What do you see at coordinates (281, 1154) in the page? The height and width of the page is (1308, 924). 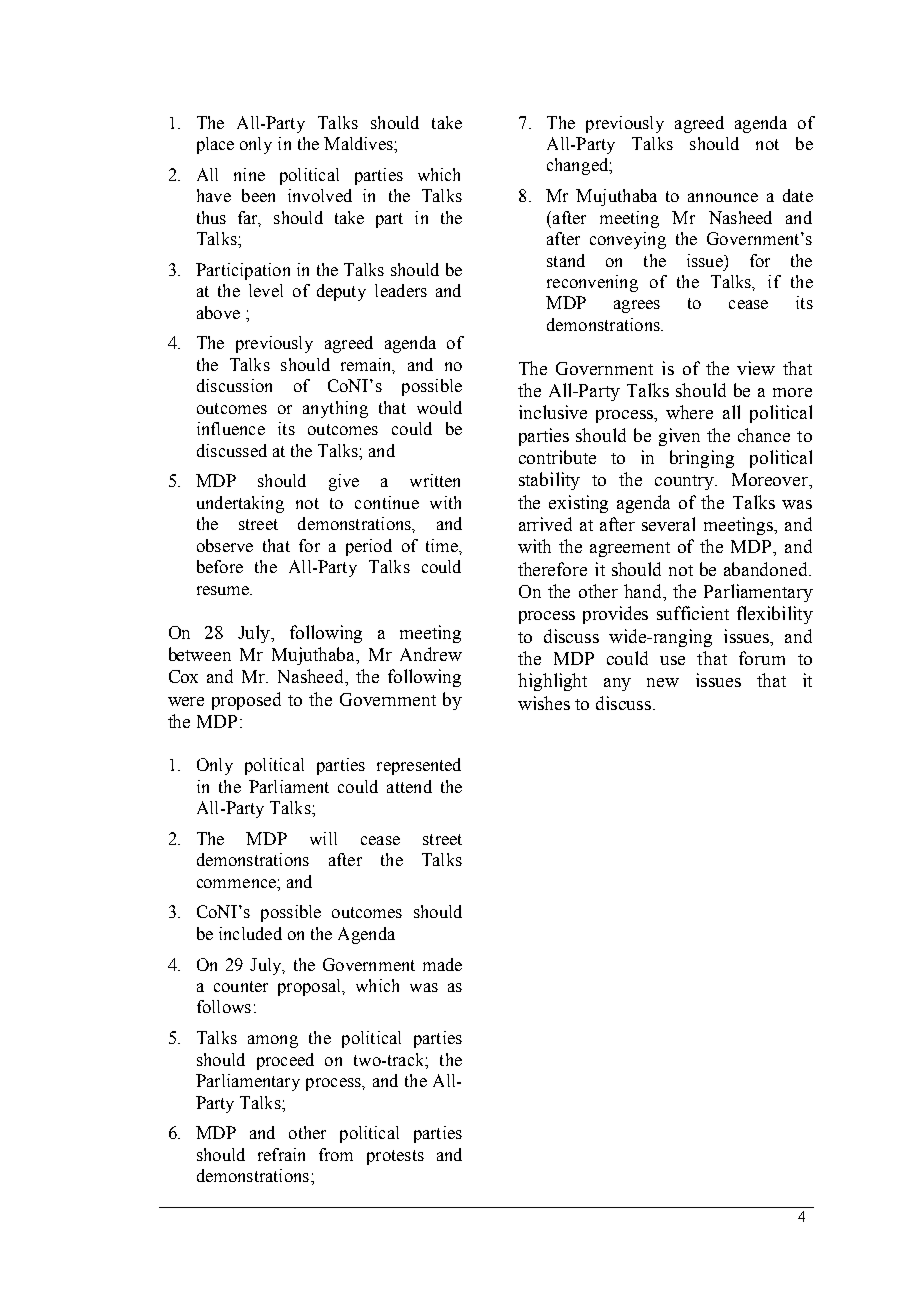 I see `refrain` at bounding box center [281, 1154].
